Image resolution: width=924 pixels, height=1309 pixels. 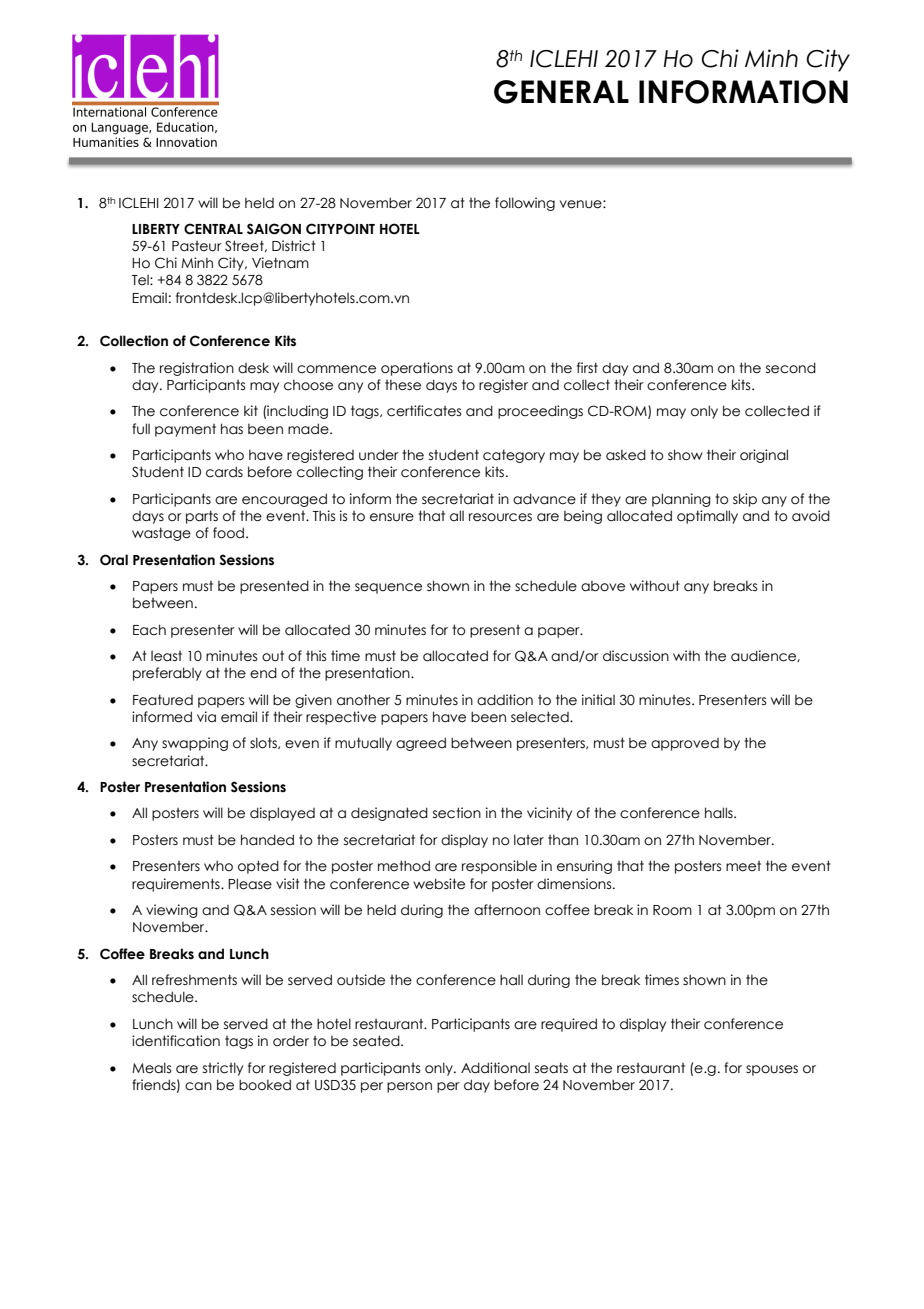 I want to click on GENERAL, so click(x=561, y=92).
